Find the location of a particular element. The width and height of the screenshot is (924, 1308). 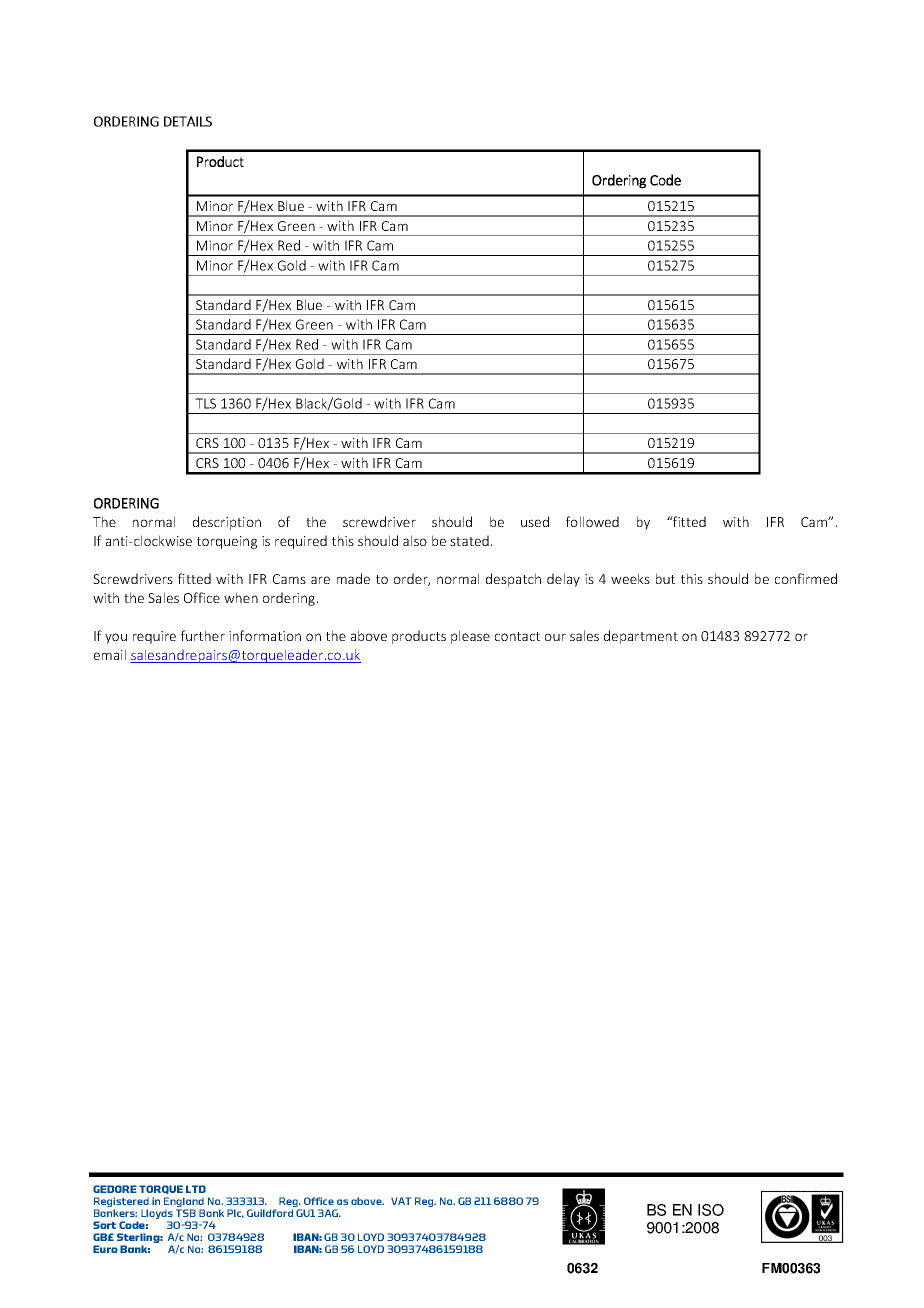

used is located at coordinates (535, 521).
